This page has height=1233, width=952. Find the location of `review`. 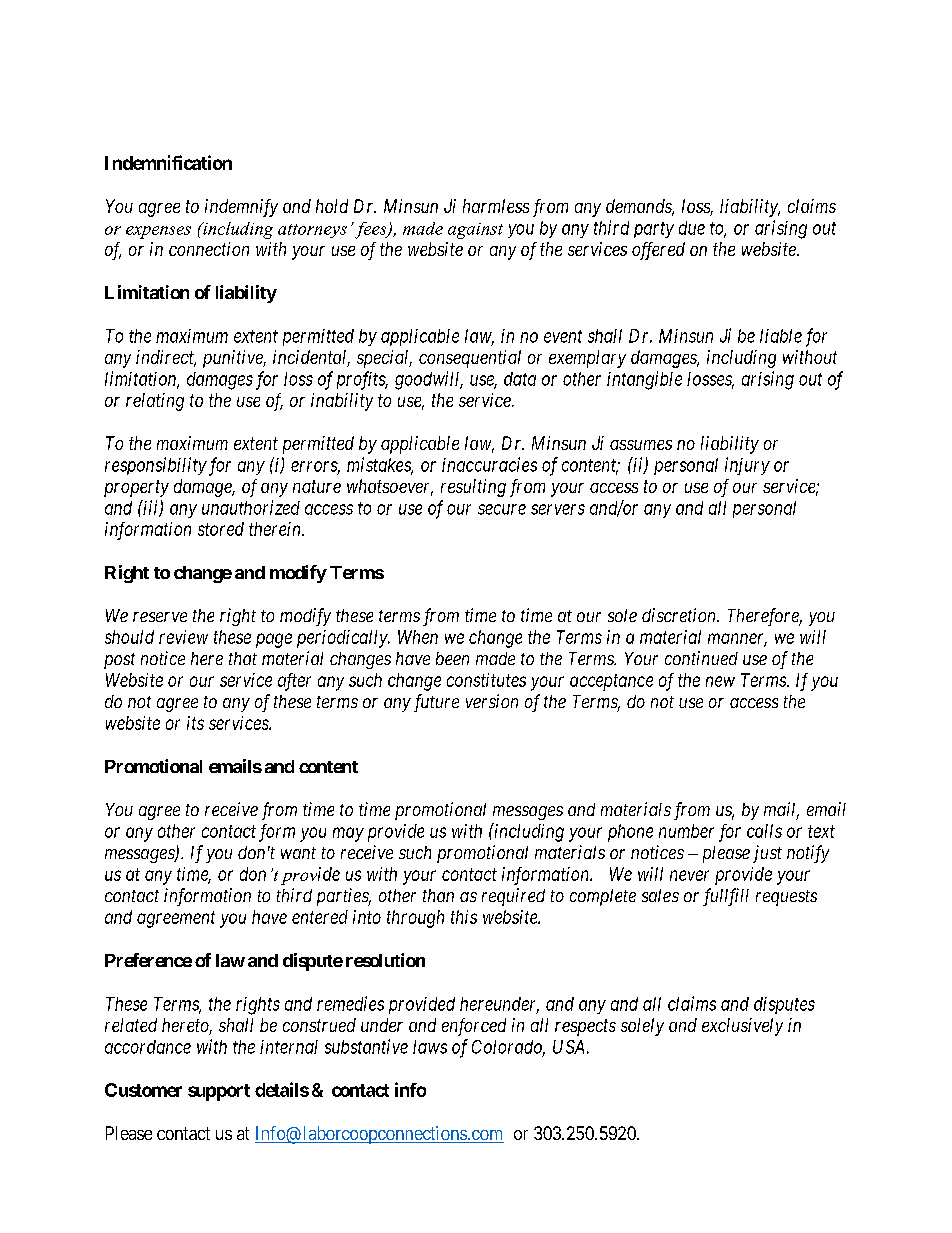

review is located at coordinates (183, 637).
